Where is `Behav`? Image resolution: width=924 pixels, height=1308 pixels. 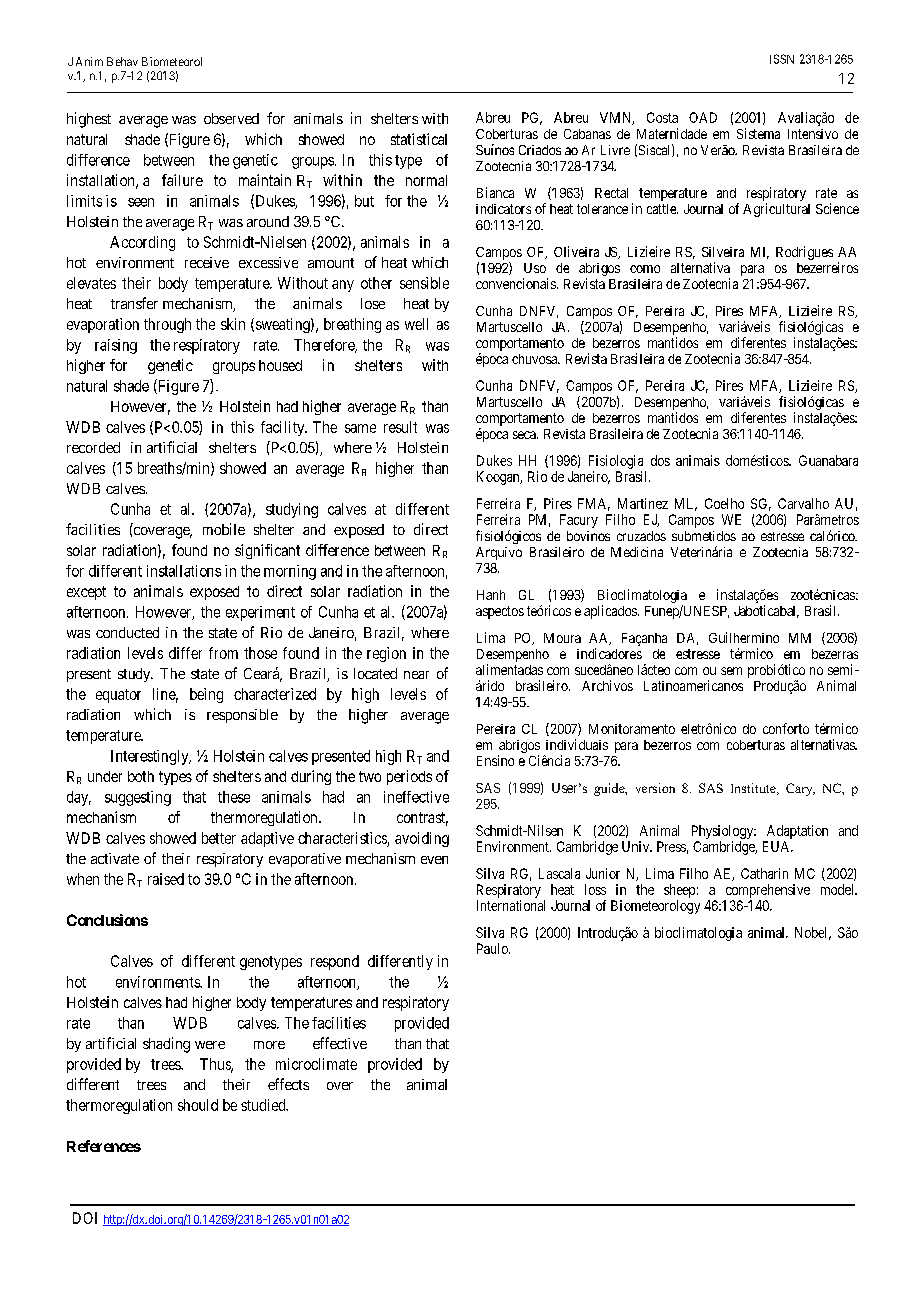
Behav is located at coordinates (122, 61).
